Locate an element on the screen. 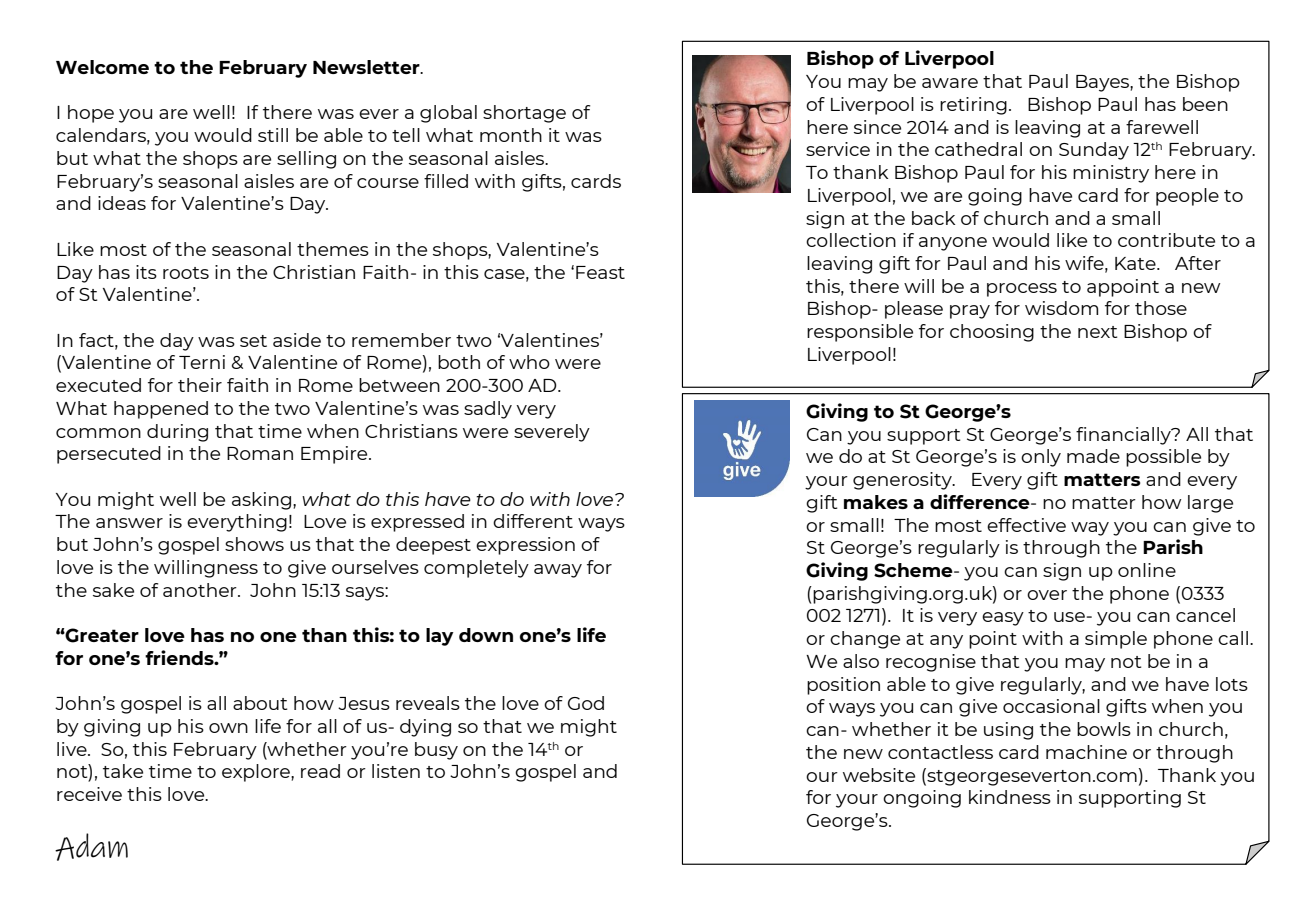 The height and width of the screenshot is (924, 1309). Greater is located at coordinates (101, 635).
